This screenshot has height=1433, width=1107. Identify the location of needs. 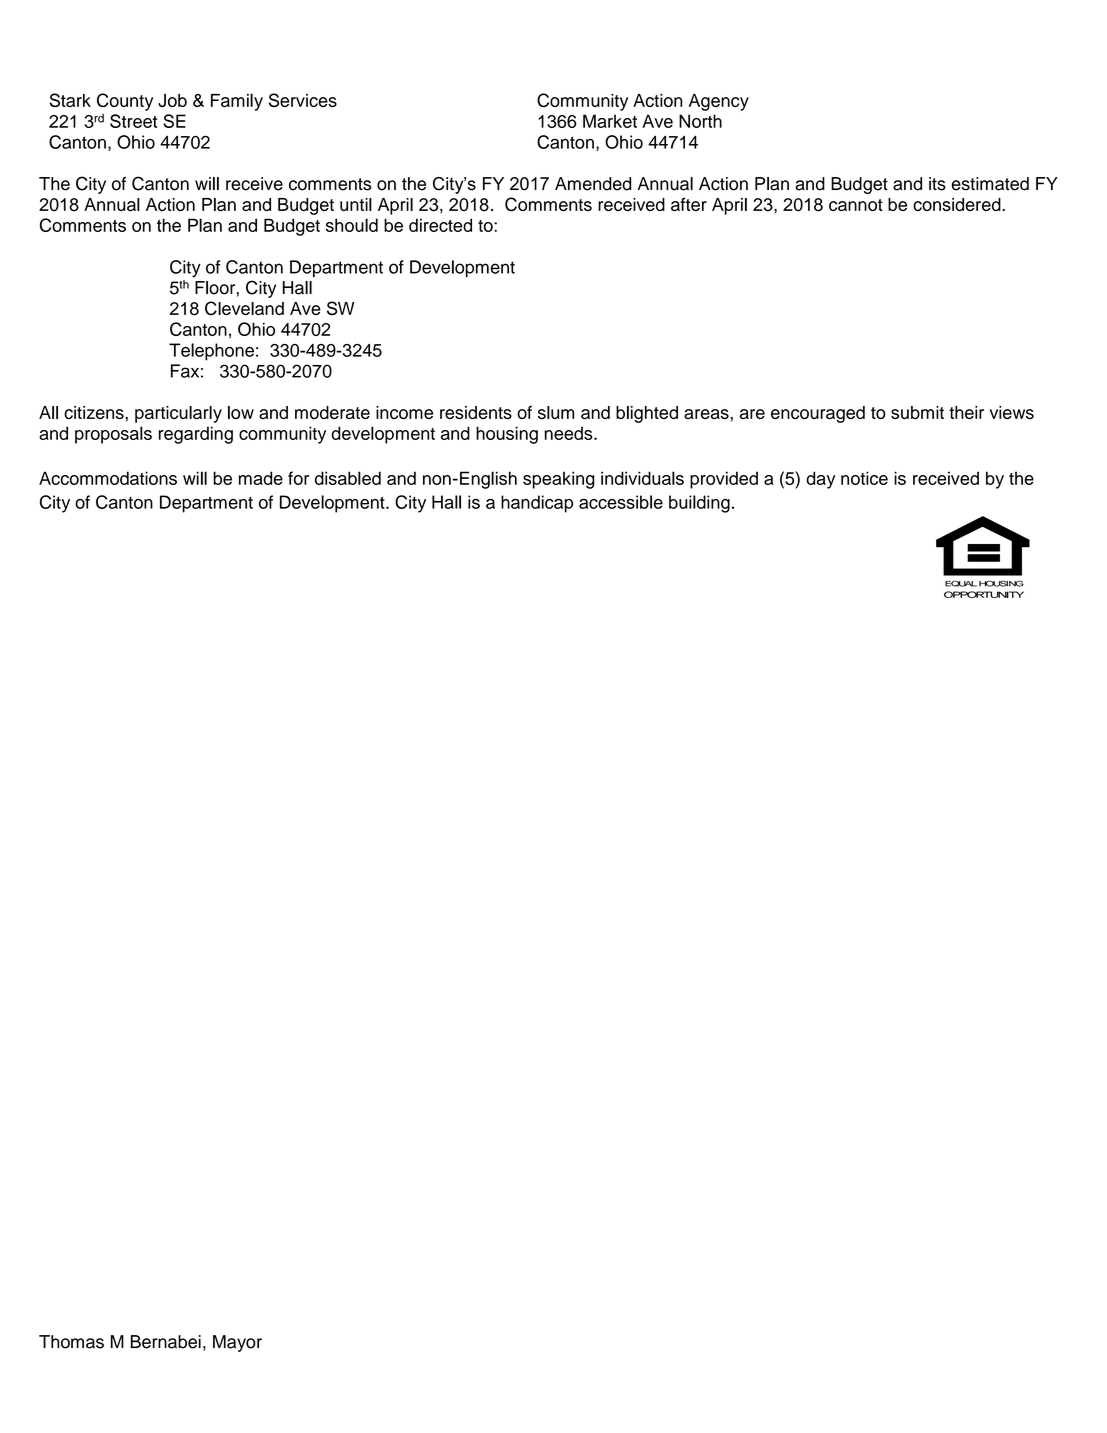
(570, 433).
